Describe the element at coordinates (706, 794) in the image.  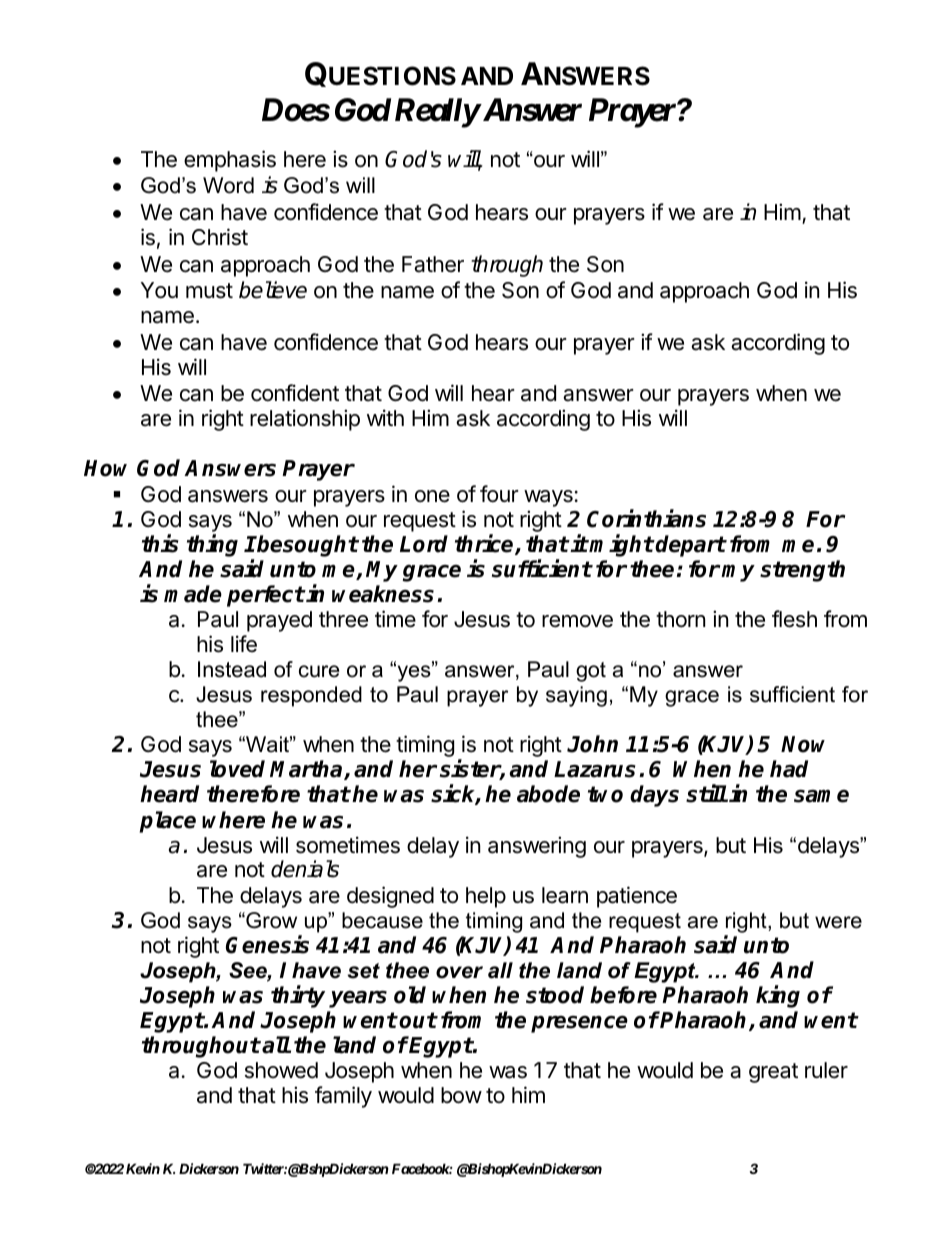
I see `still` at that location.
